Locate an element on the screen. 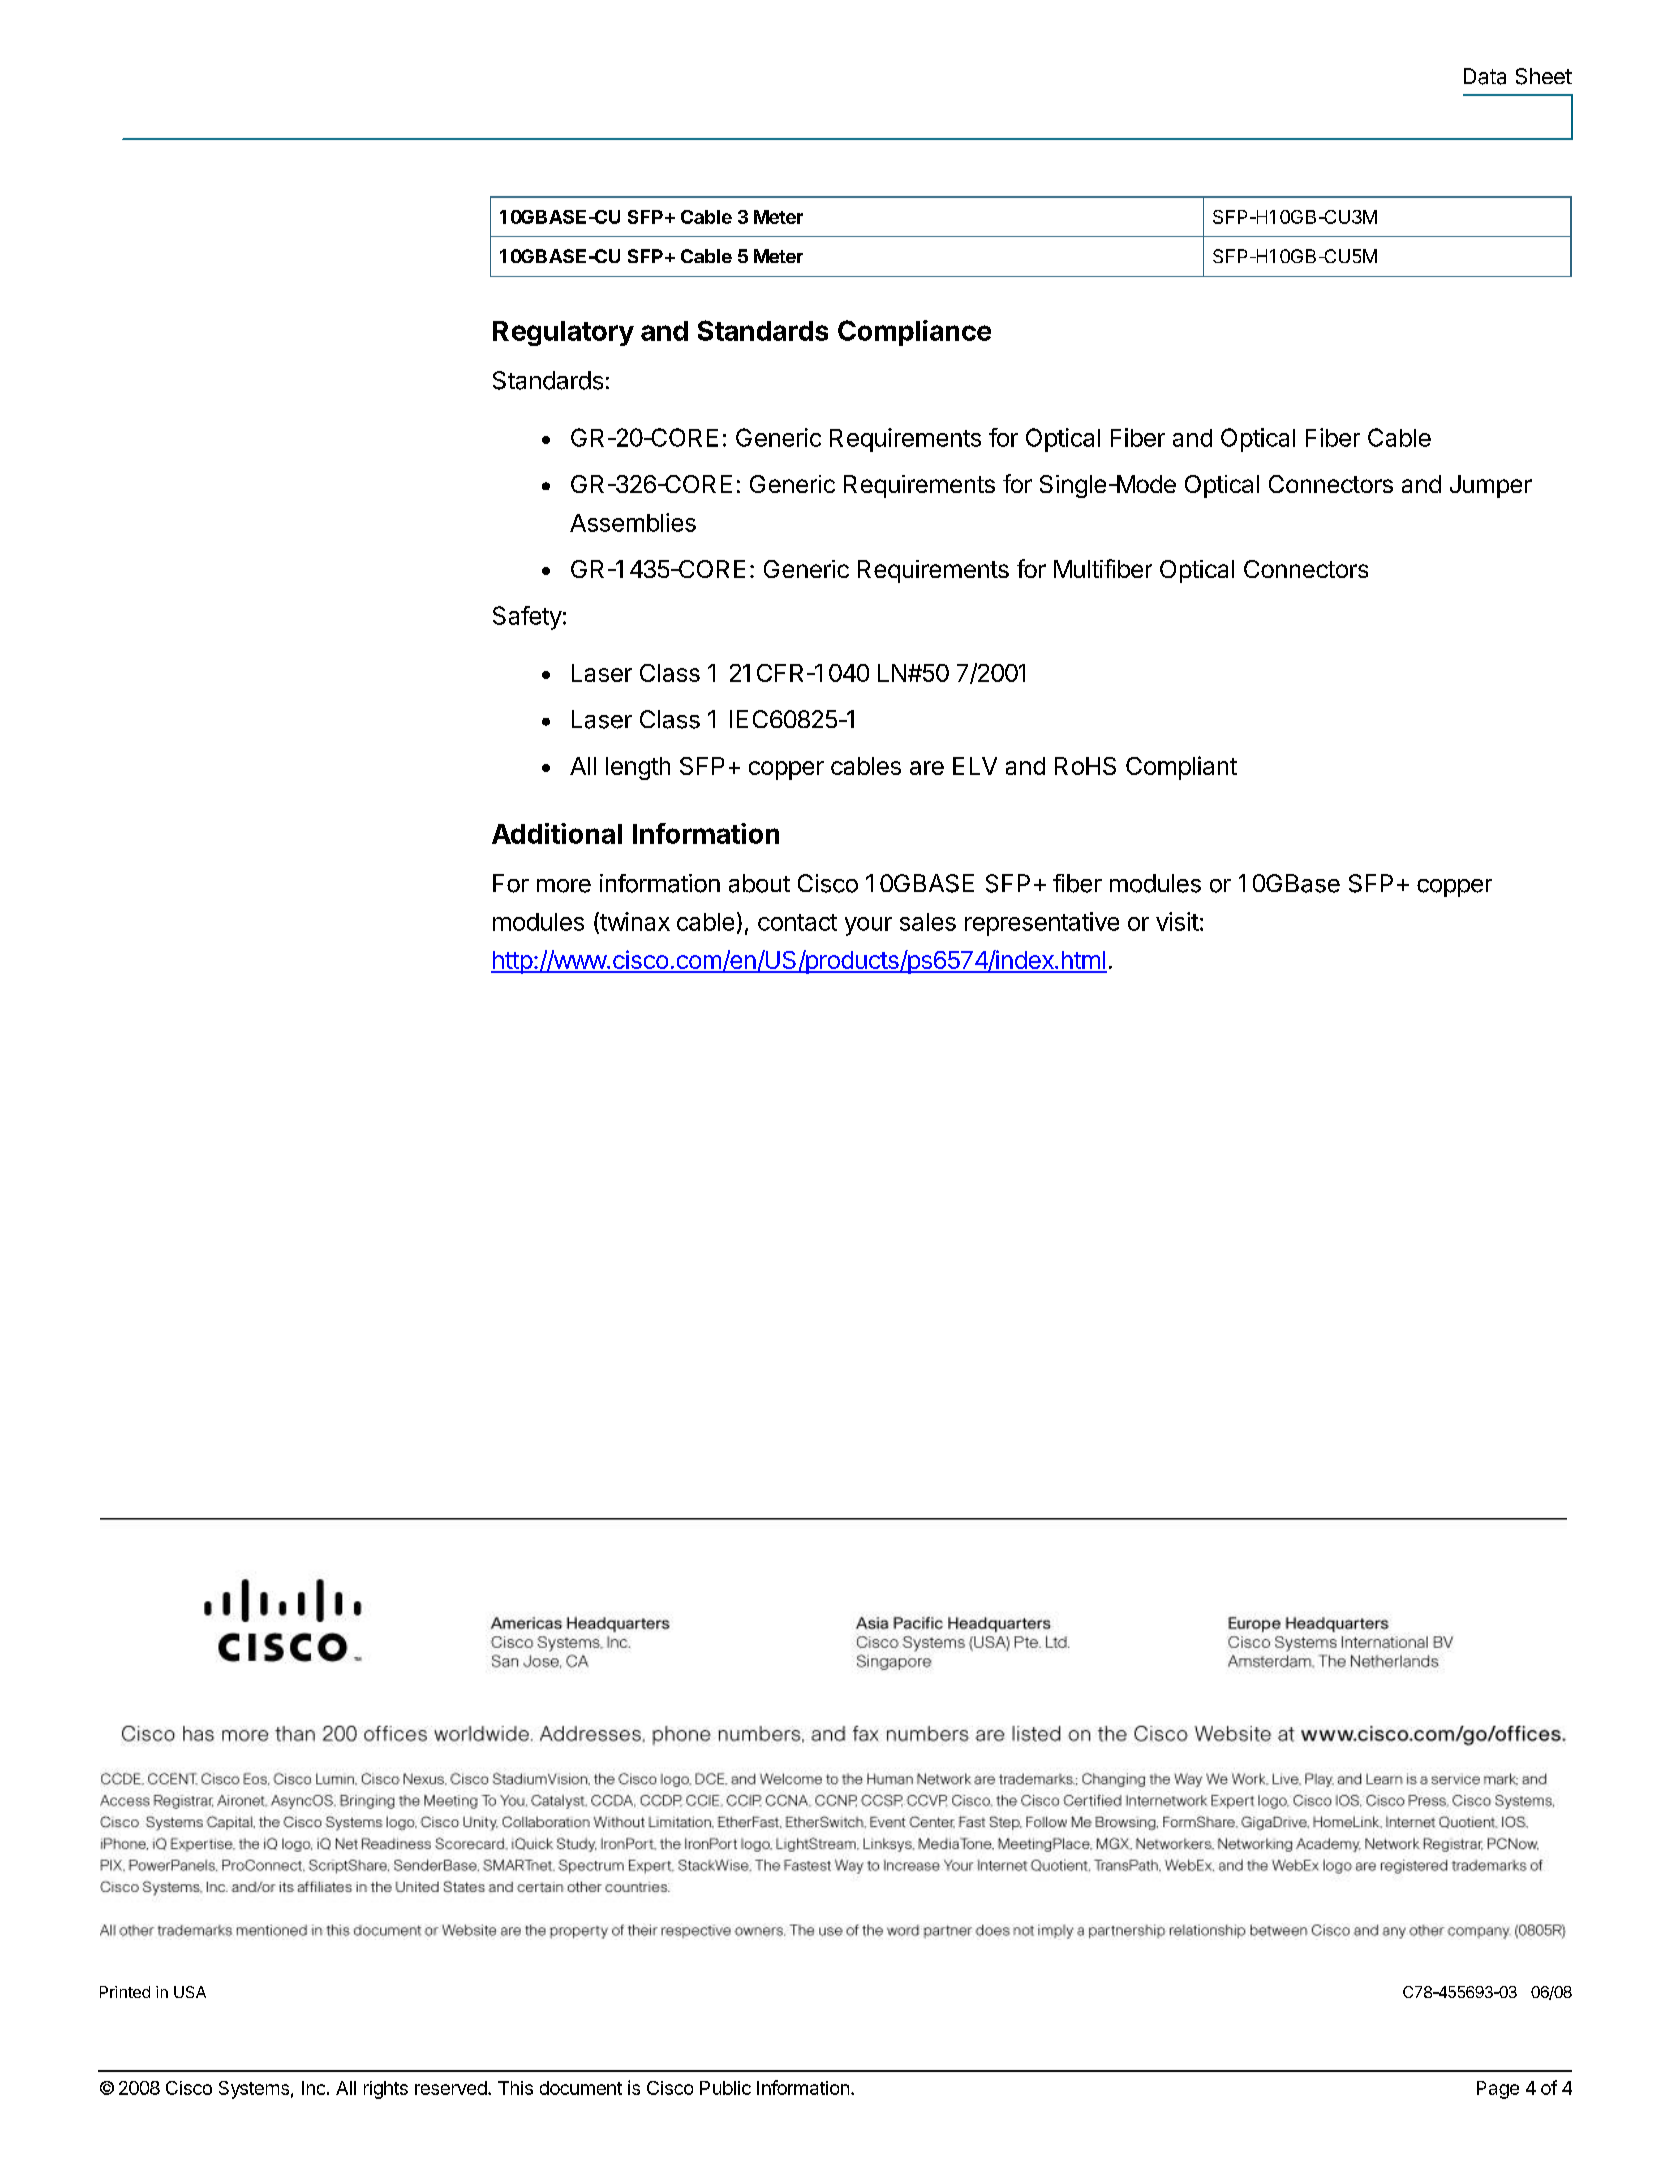 The image size is (1670, 2161). Compliance is located at coordinates (914, 333).
